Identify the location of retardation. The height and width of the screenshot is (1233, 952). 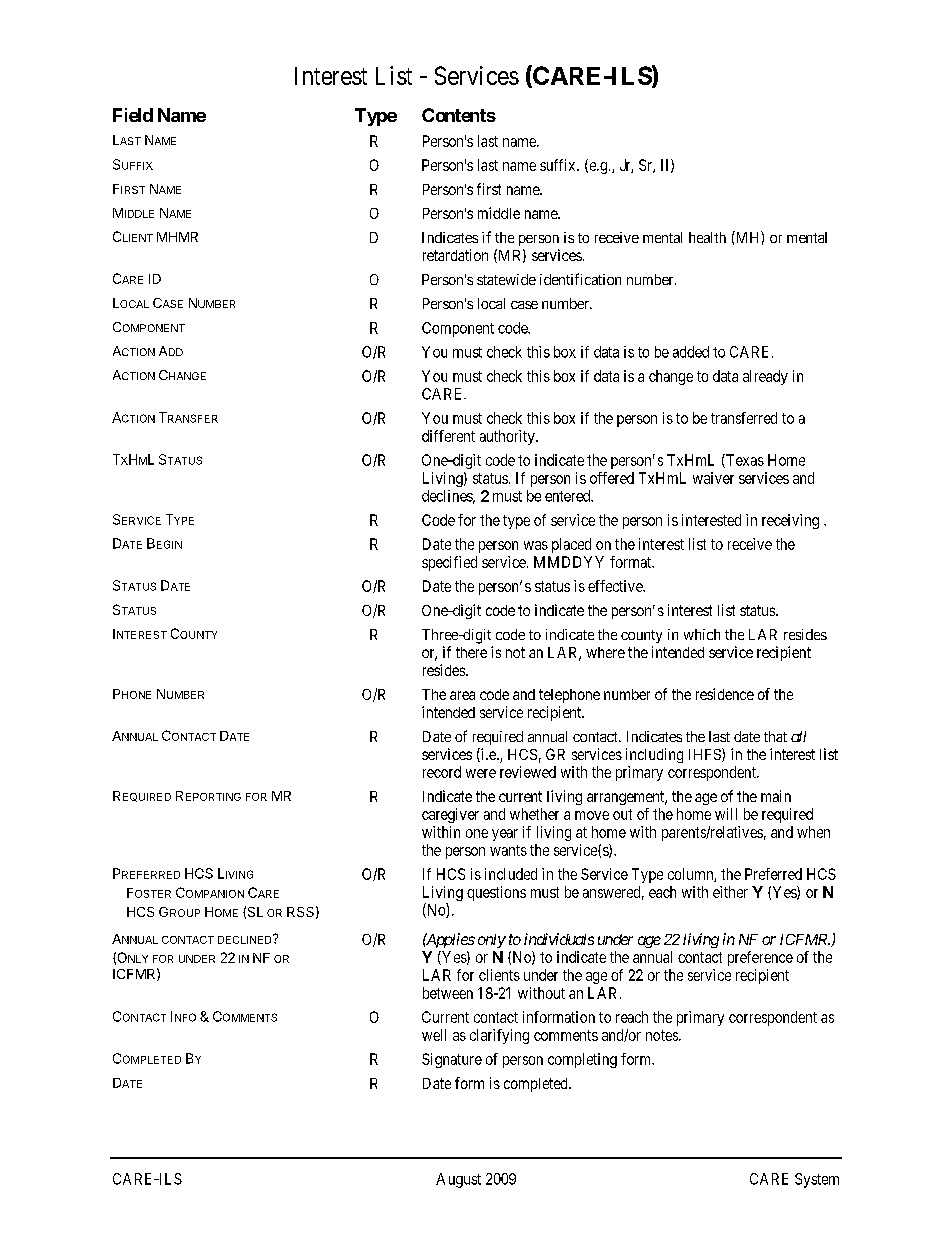
(455, 255).
